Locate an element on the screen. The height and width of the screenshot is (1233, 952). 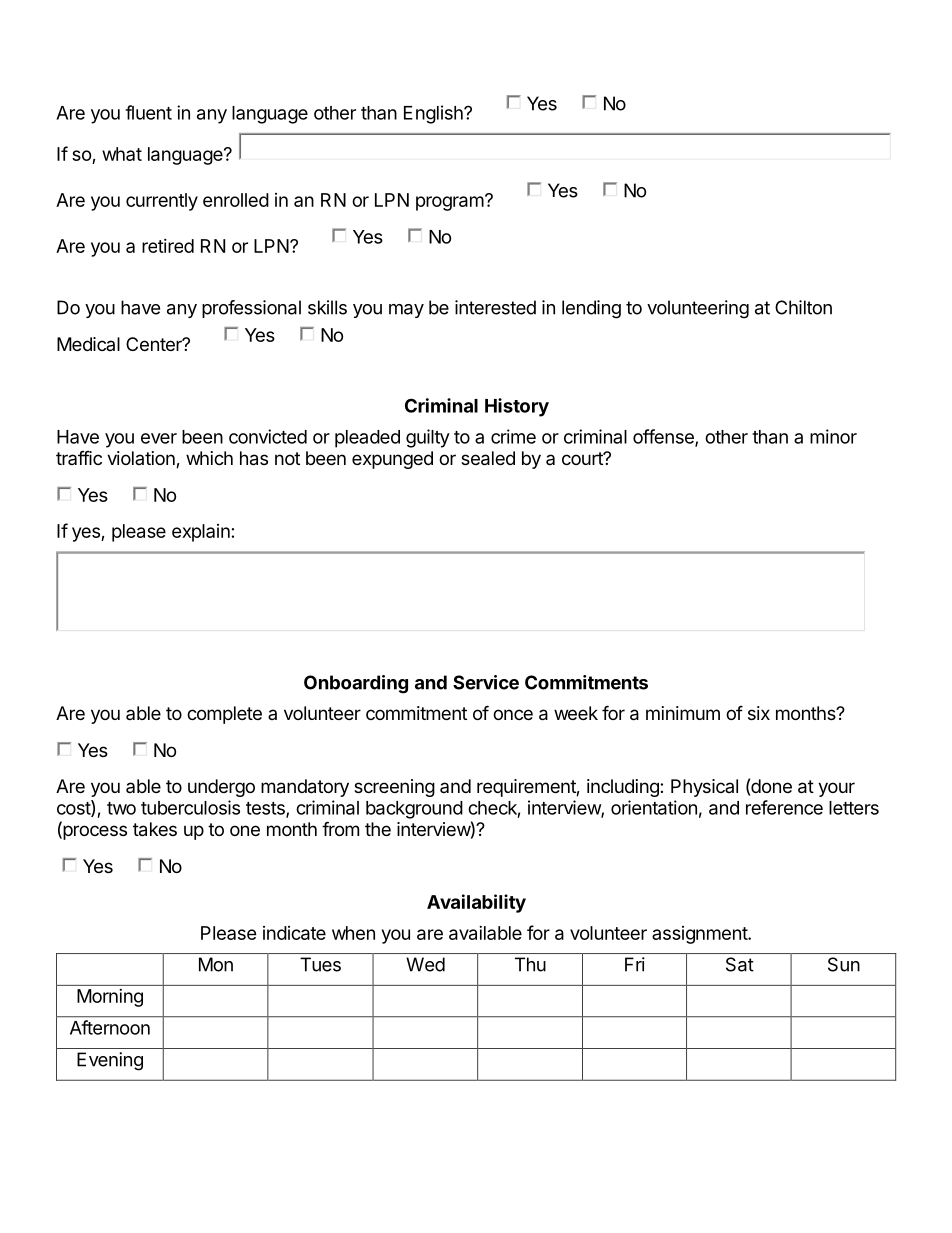
tuberculosis is located at coordinates (190, 807).
